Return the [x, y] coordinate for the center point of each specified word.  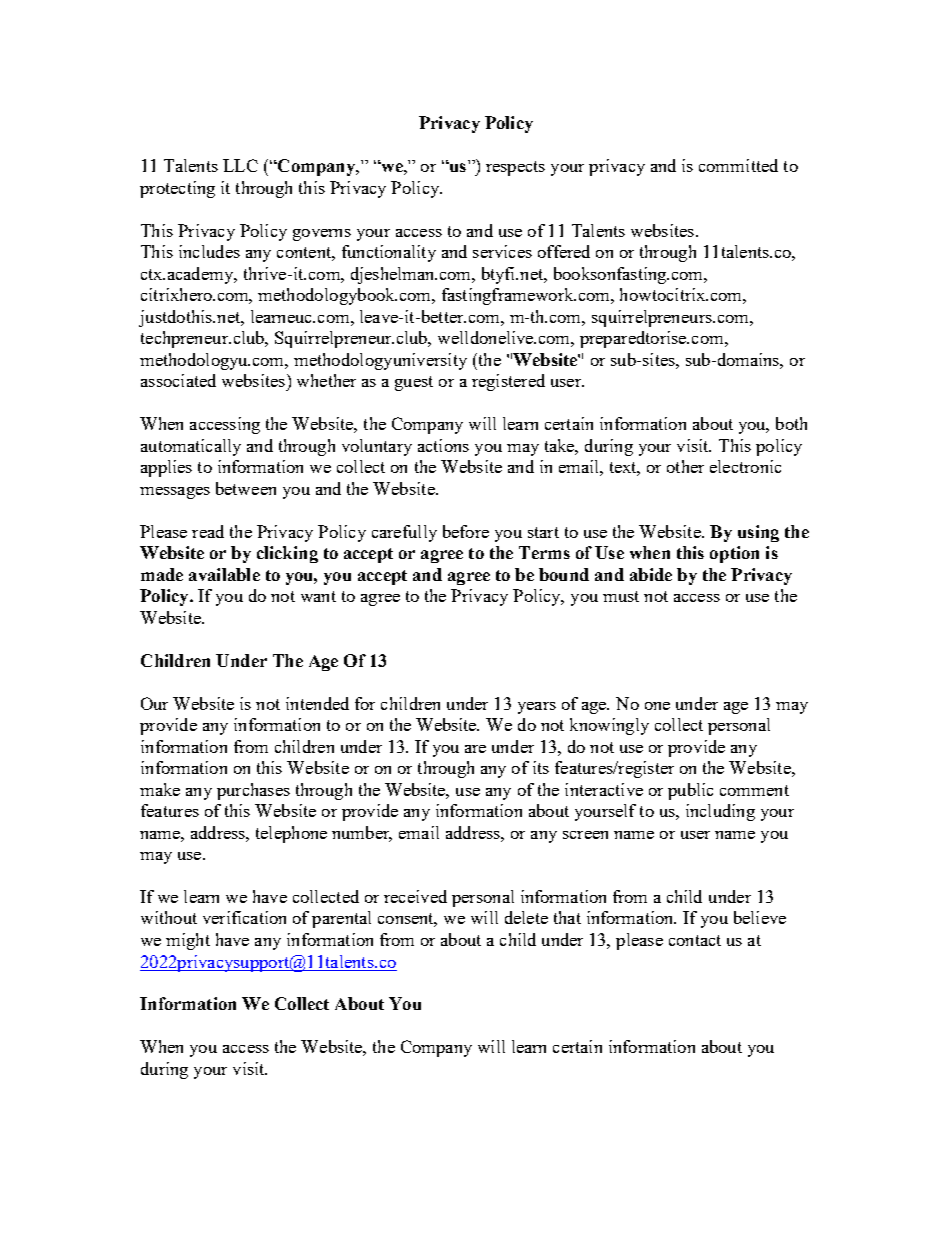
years [537, 708]
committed [738, 165]
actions [443, 445]
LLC [240, 165]
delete [526, 917]
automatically [191, 447]
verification [244, 917]
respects [515, 168]
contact [695, 940]
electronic [745, 466]
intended [317, 703]
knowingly [609, 726]
